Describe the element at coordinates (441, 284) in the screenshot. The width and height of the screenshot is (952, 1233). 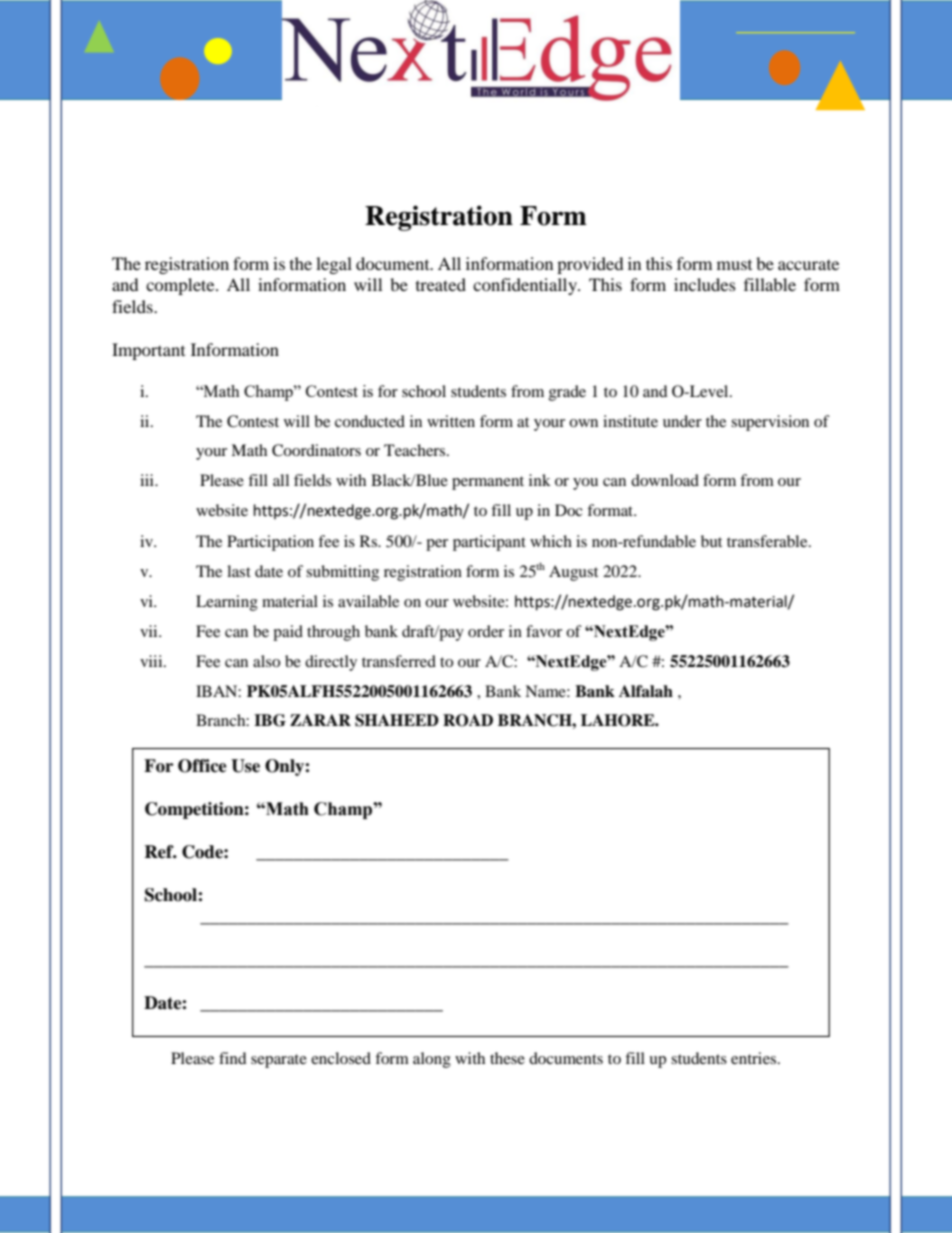
I see `treated` at that location.
